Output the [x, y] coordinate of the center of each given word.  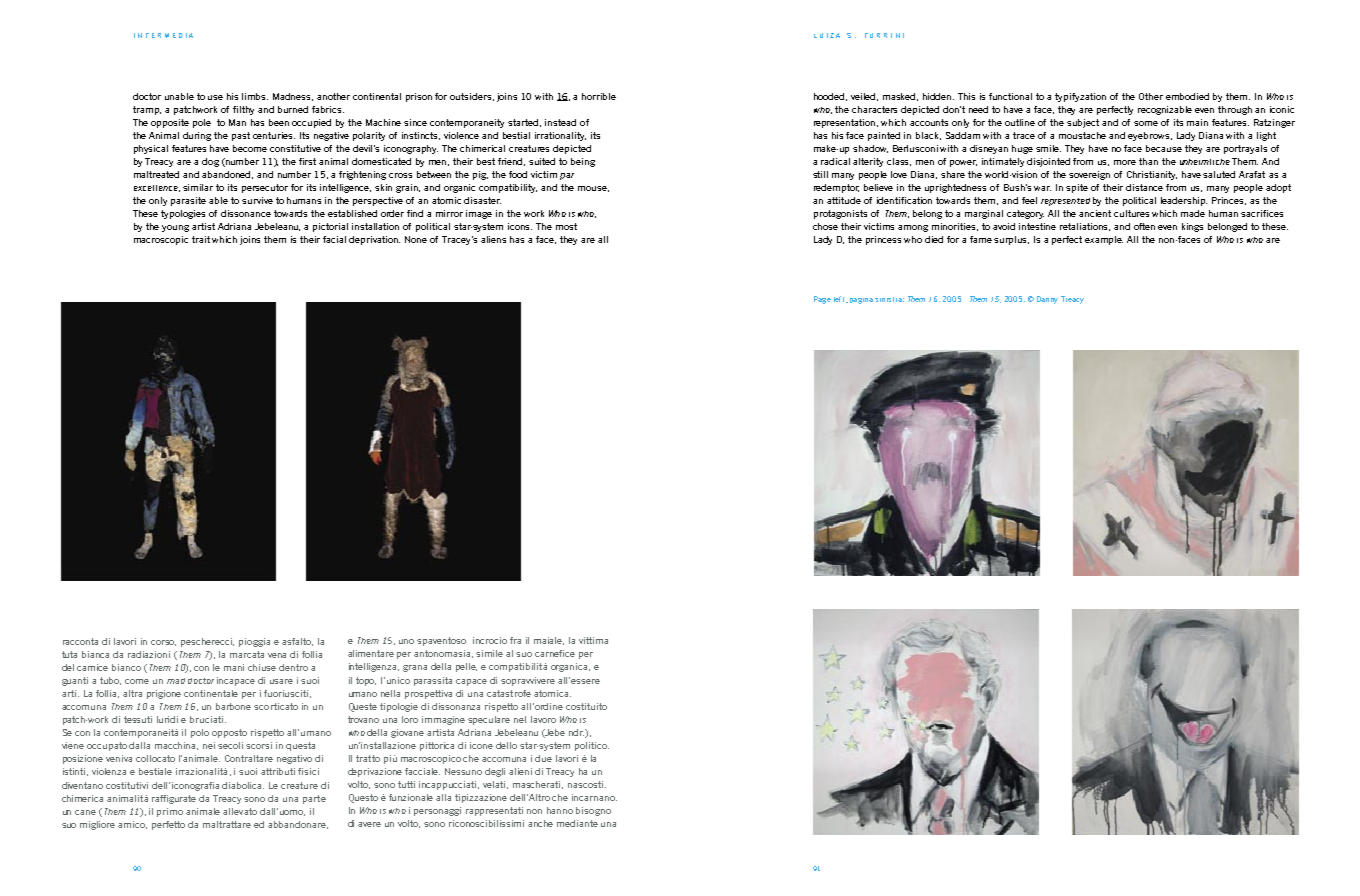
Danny [1047, 300]
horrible [599, 96]
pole [202, 123]
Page [822, 300]
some [1146, 123]
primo [170, 812]
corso [163, 643]
